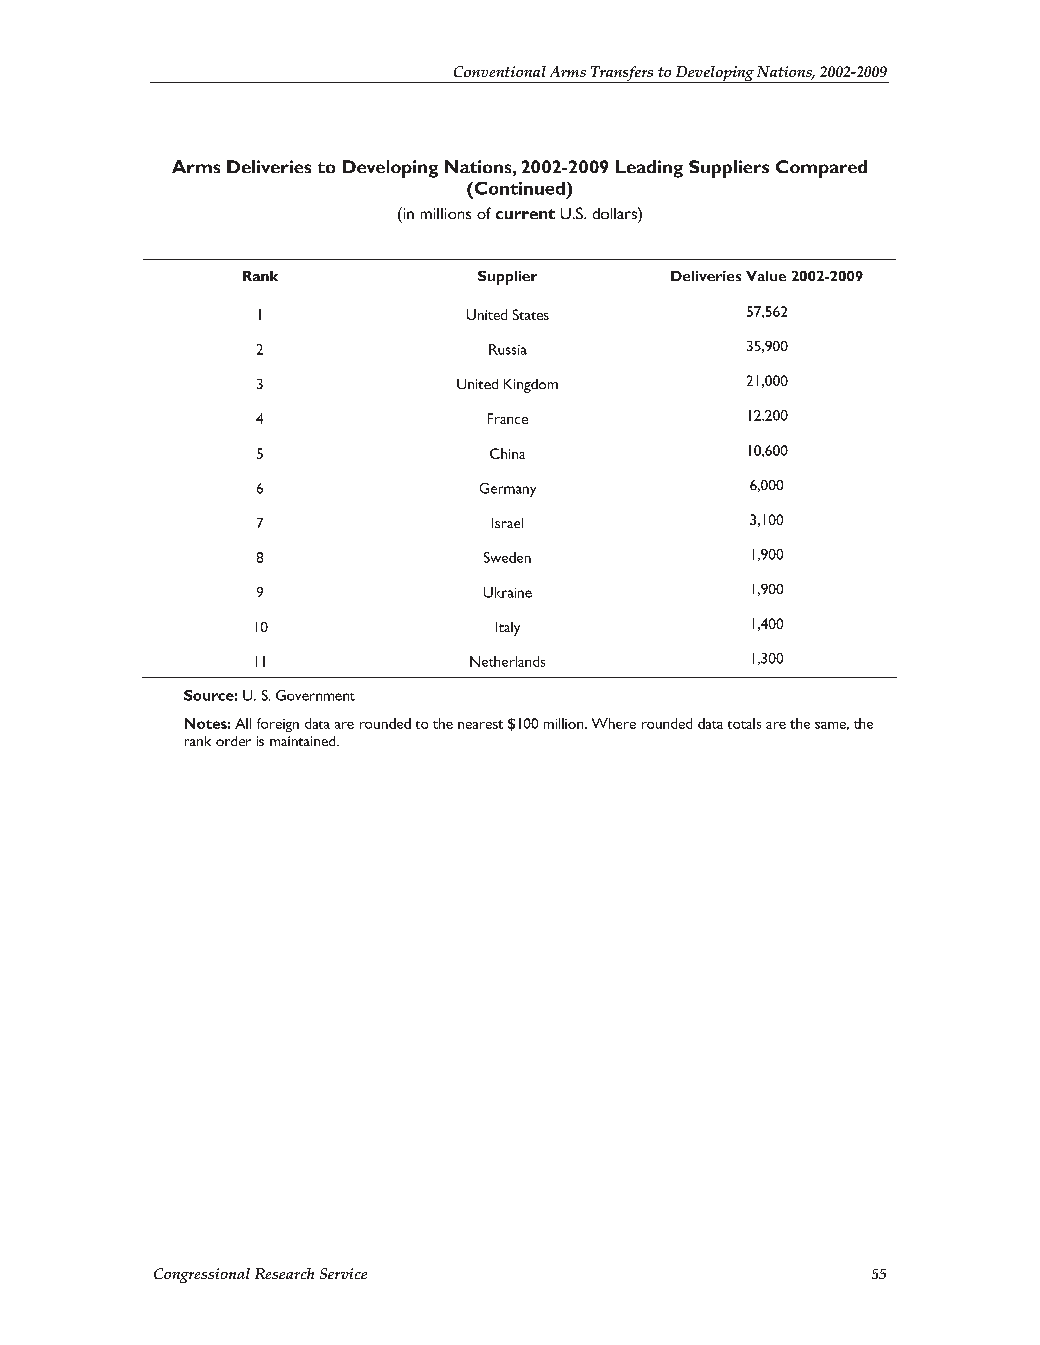 This screenshot has width=1040, height=1345. What do you see at coordinates (500, 71) in the screenshot?
I see `Conventional` at bounding box center [500, 71].
